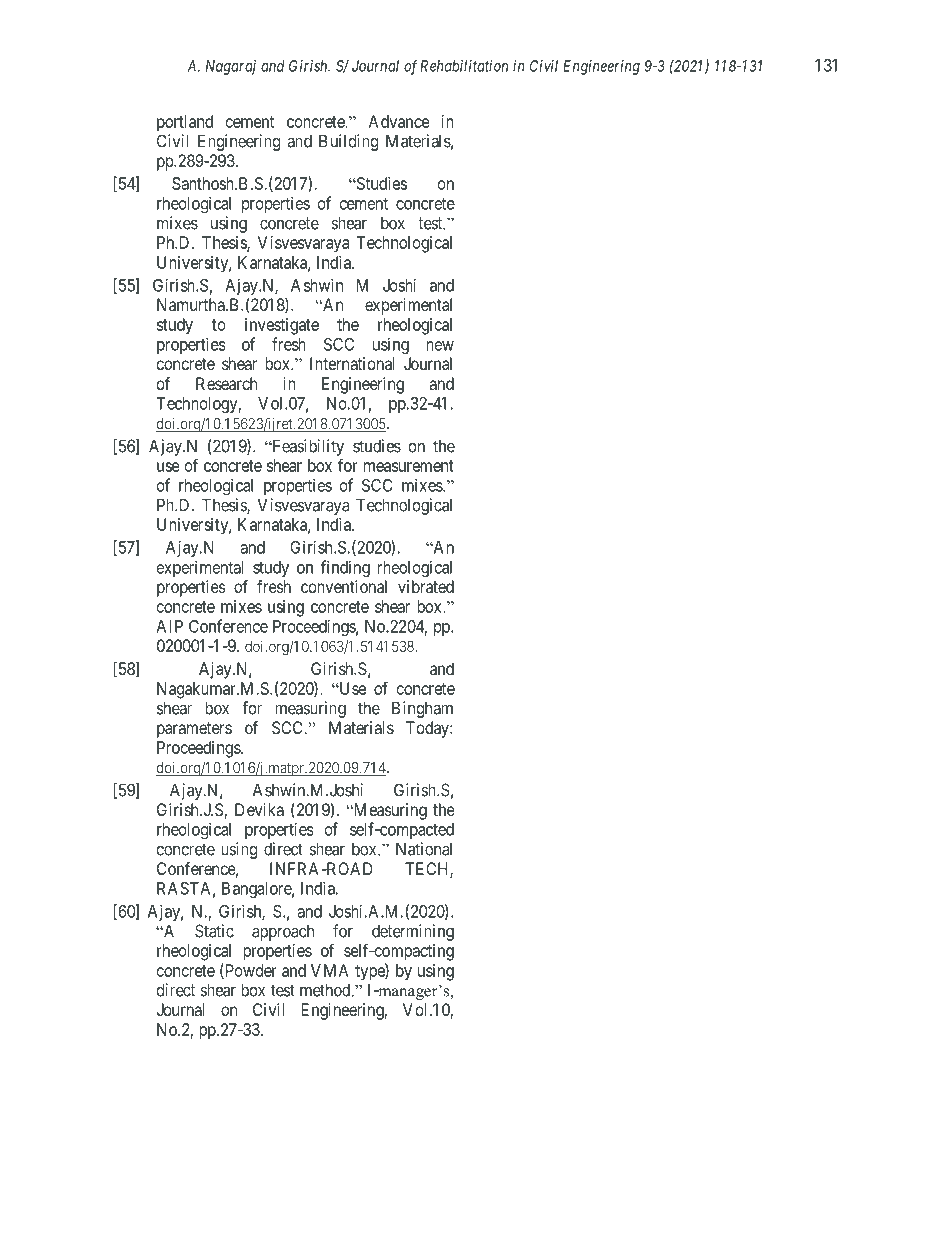 Image resolution: width=952 pixels, height=1233 pixels. What do you see at coordinates (345, 568) in the page?
I see `finding` at bounding box center [345, 568].
